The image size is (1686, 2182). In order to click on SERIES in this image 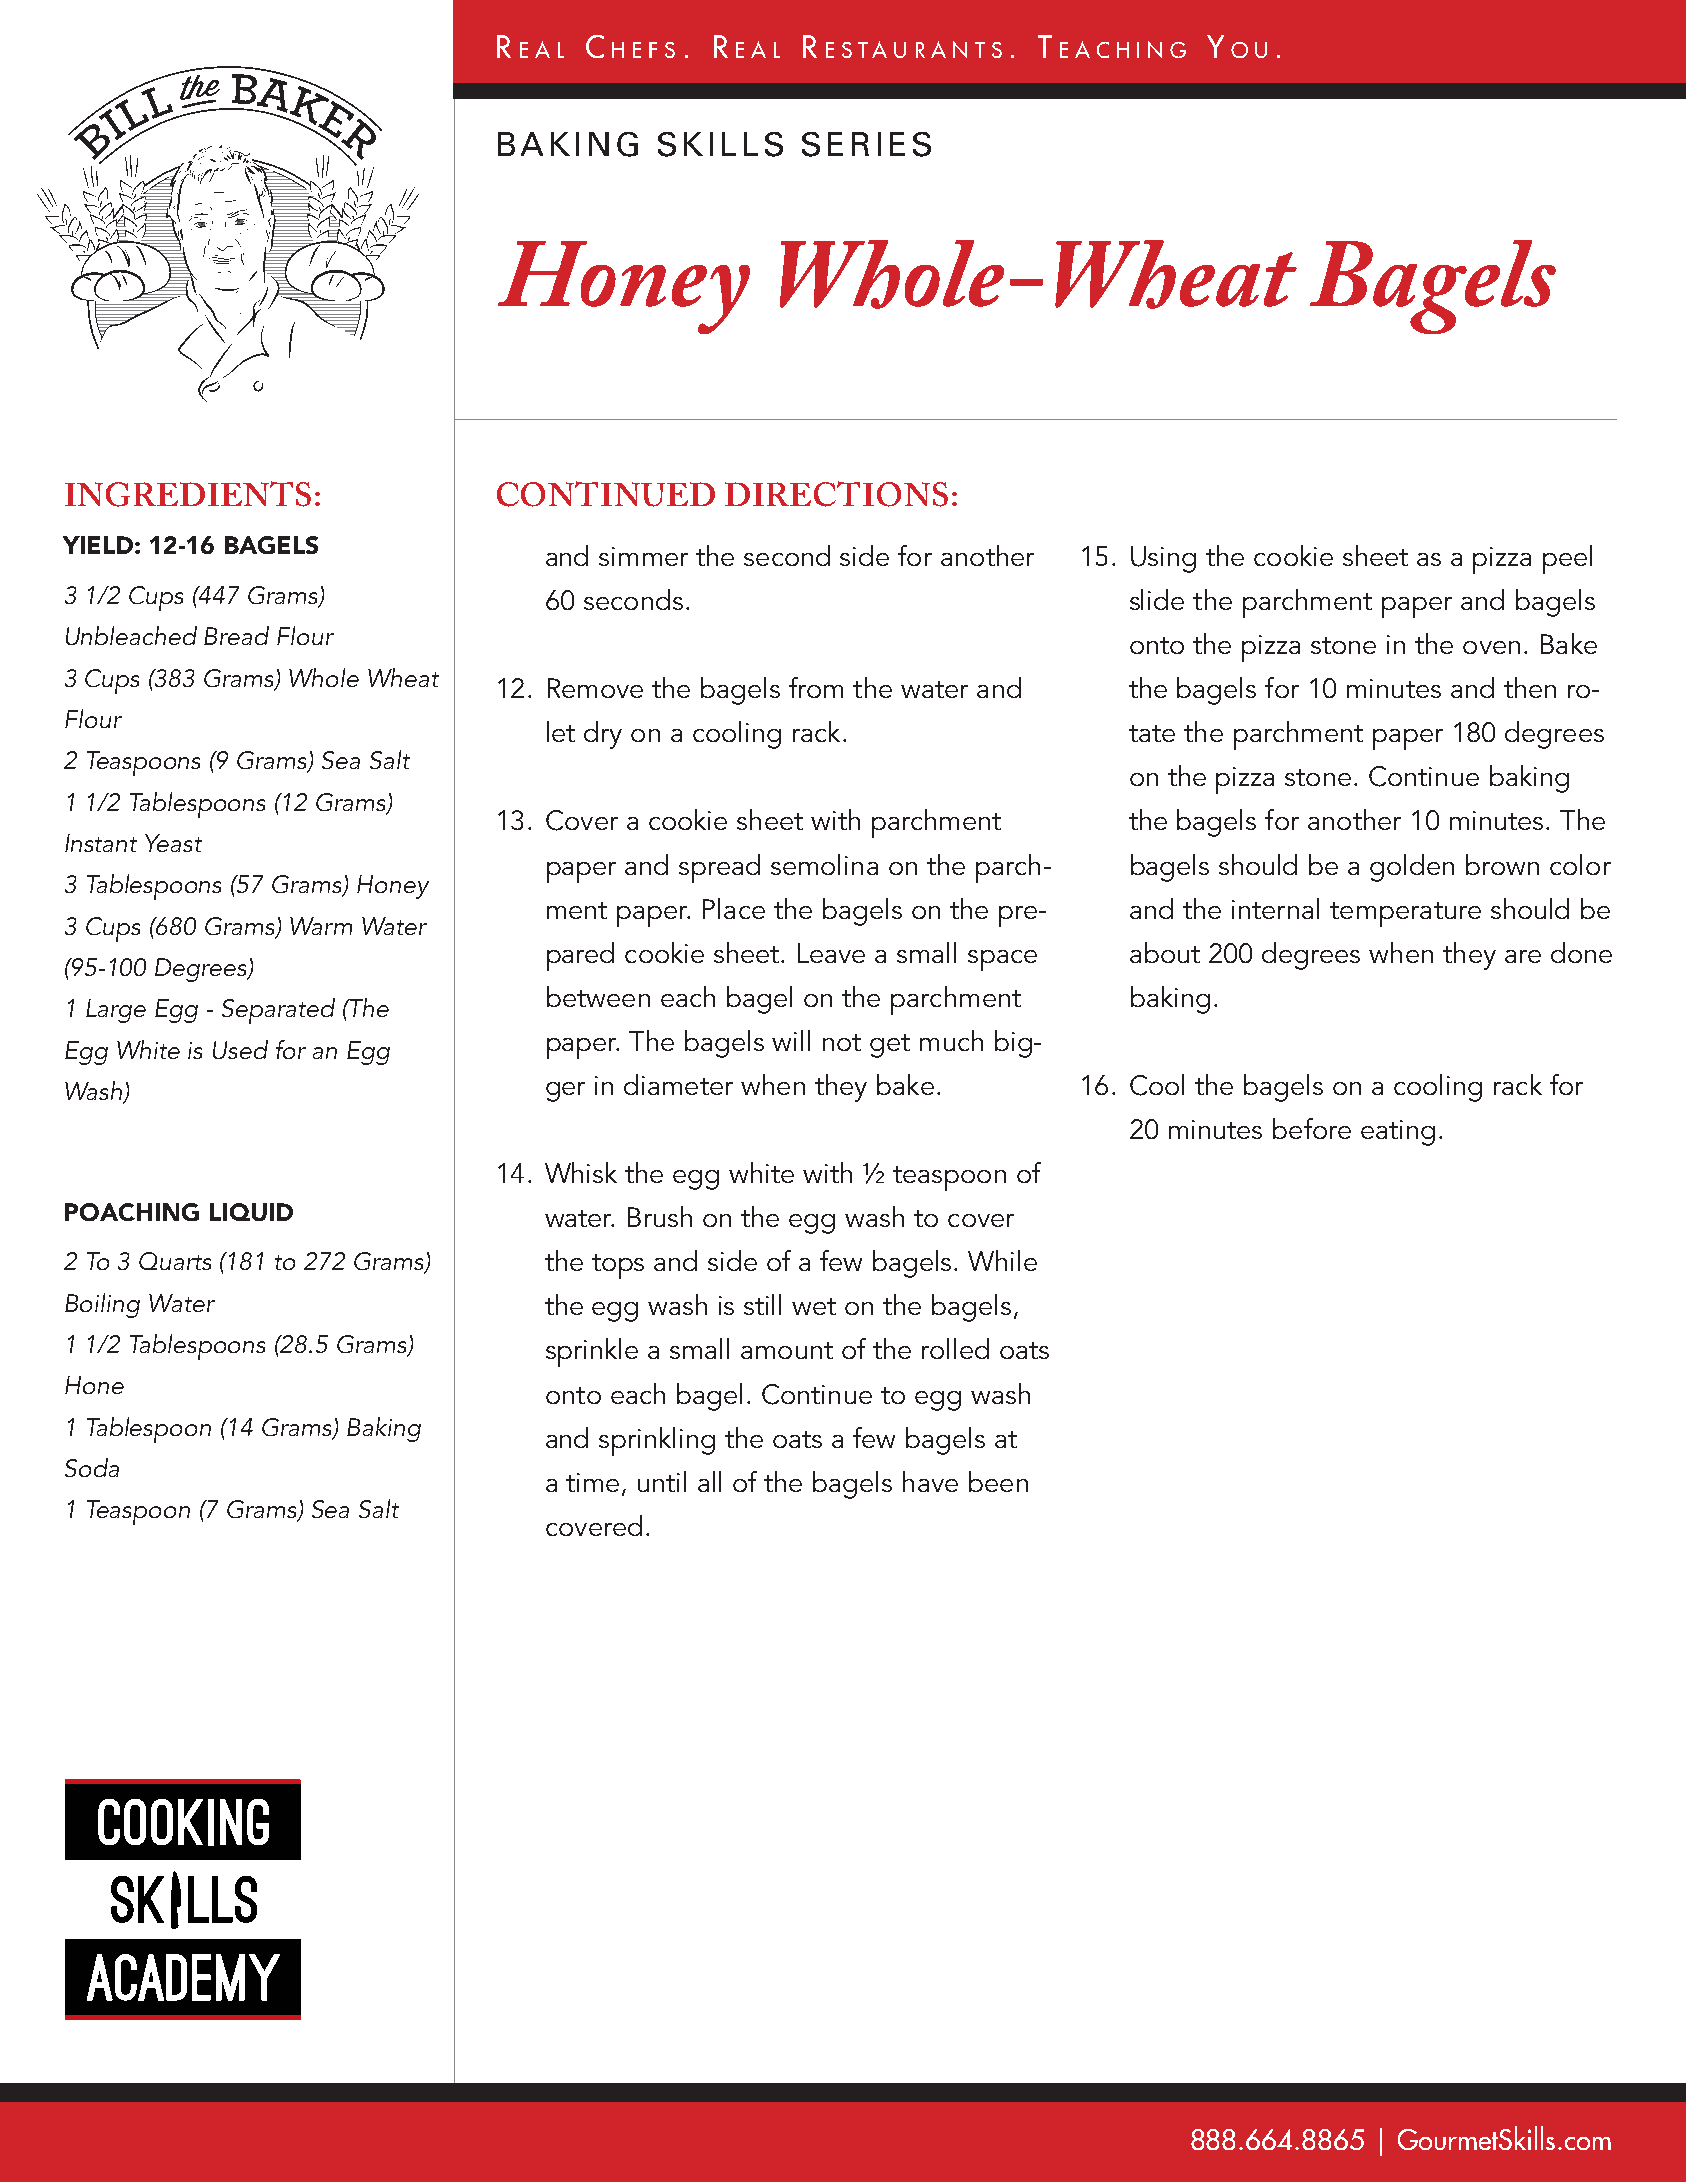, I will do `click(866, 144)`.
